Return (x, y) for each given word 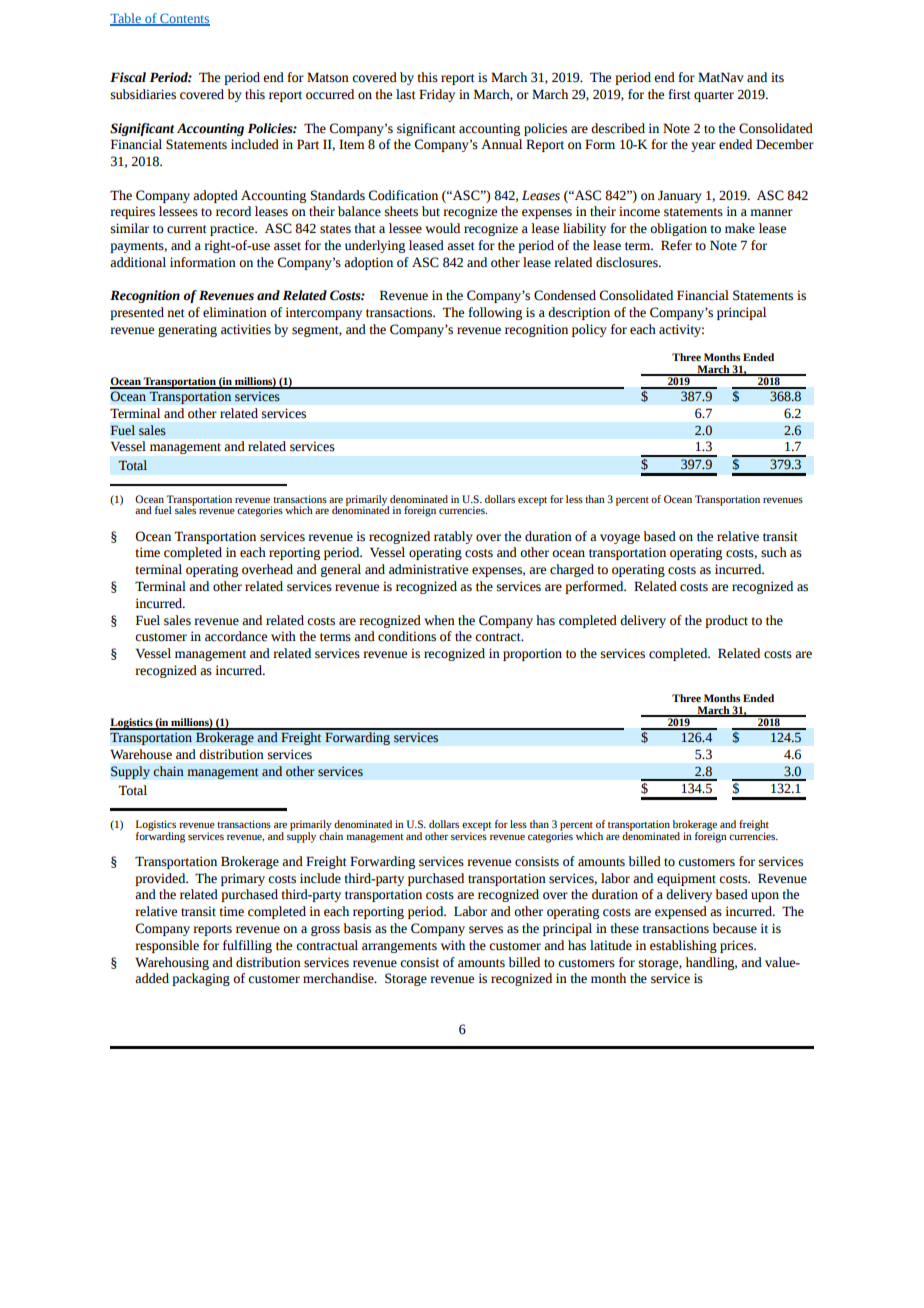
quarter (714, 96)
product (726, 621)
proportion (532, 654)
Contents (184, 19)
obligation (678, 229)
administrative (428, 569)
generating (187, 330)
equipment (686, 879)
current (187, 229)
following (495, 313)
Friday (437, 95)
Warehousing (172, 963)
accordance (236, 636)
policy (589, 330)
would (442, 228)
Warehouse (141, 754)
